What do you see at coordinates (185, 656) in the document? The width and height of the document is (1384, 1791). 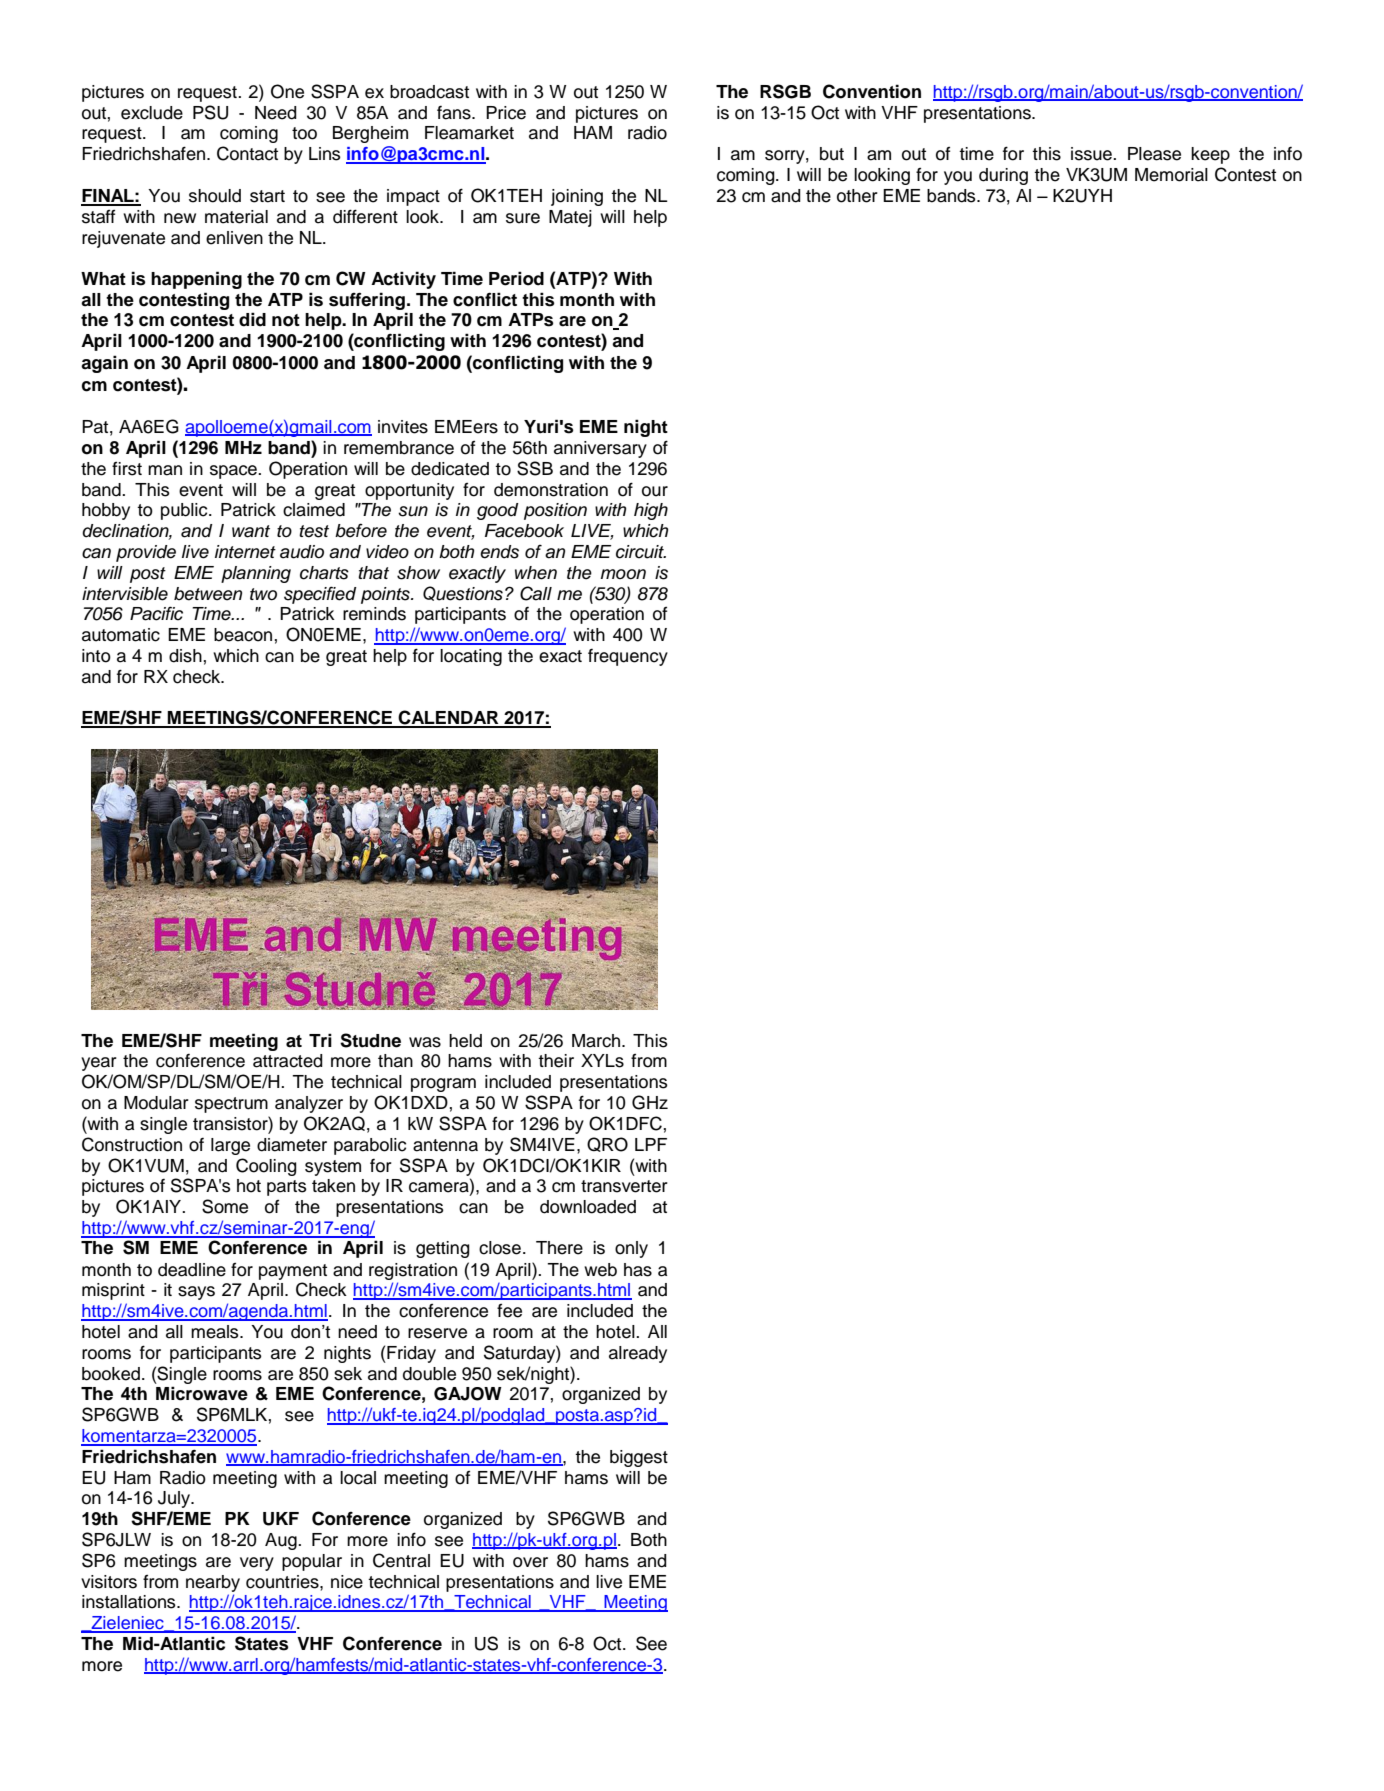 I see `dish` at bounding box center [185, 656].
